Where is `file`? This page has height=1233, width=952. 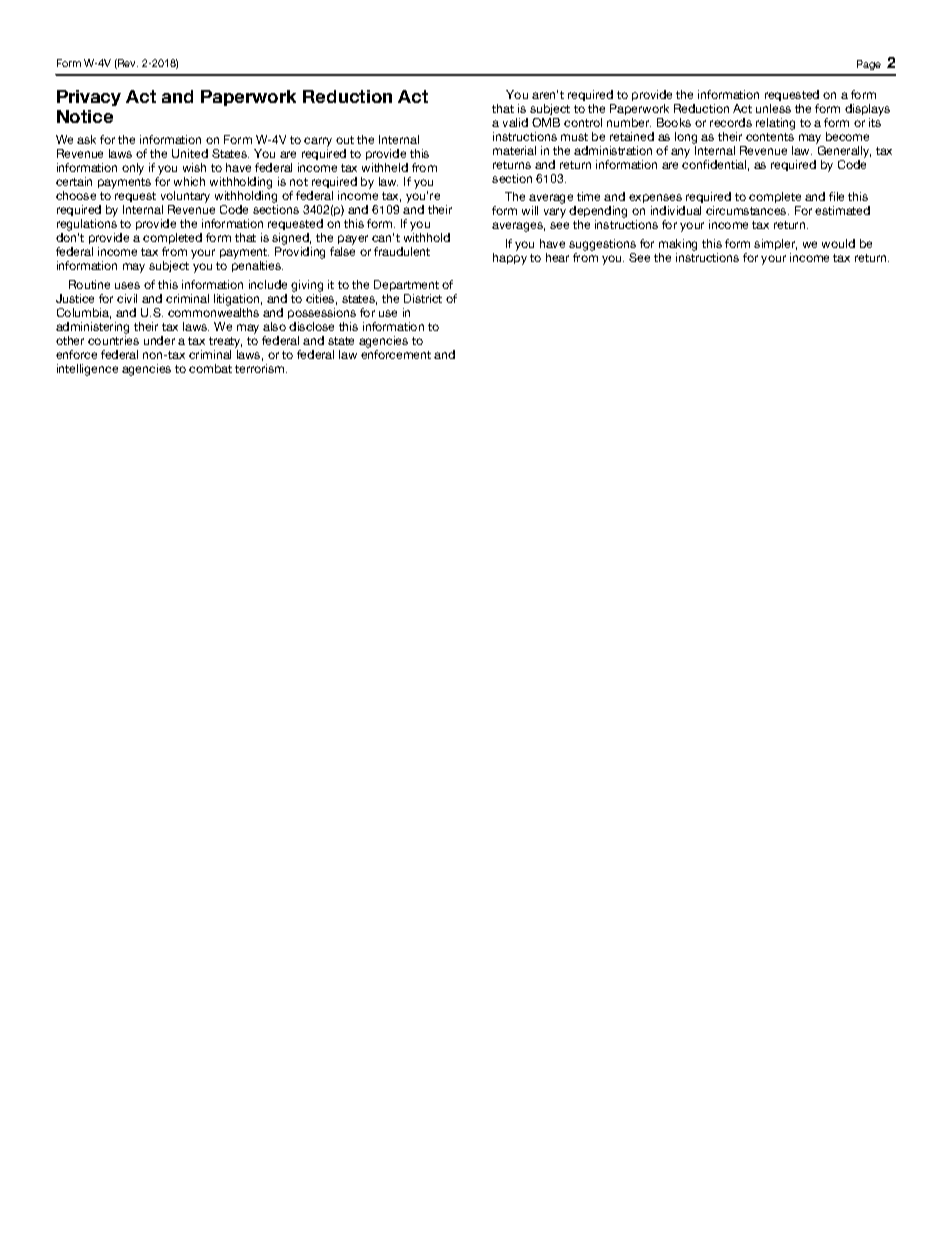
file is located at coordinates (836, 196).
